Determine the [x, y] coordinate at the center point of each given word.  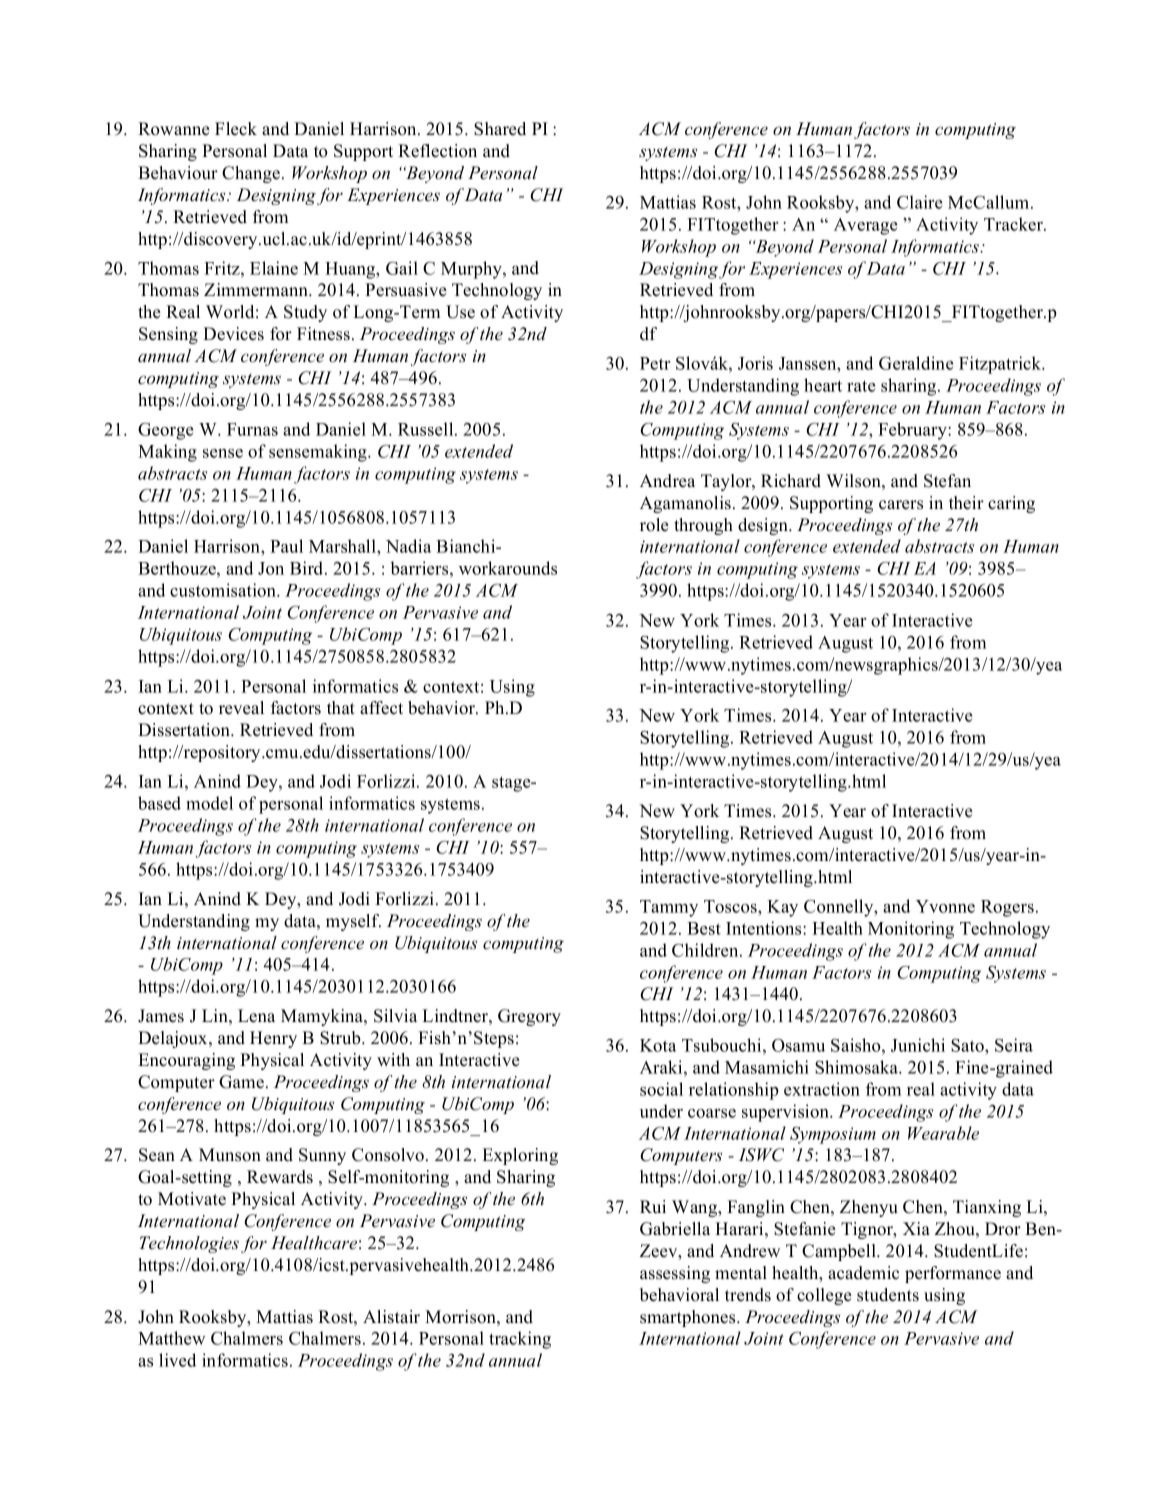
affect [381, 708]
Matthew [171, 1338]
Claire [920, 202]
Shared [500, 129]
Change [251, 174]
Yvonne [945, 906]
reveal [241, 708]
